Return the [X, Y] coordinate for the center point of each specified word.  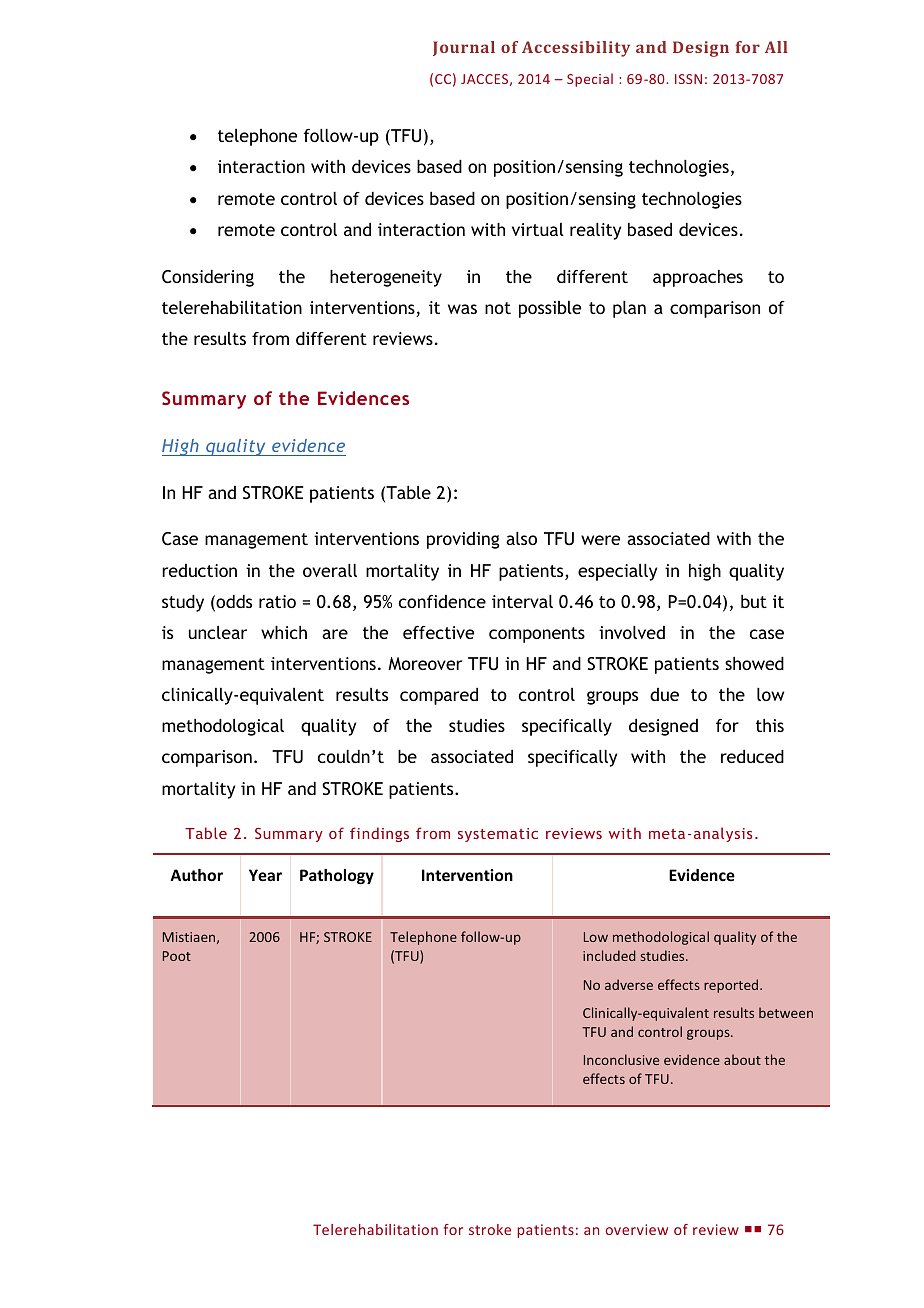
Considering [208, 278]
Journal [464, 48]
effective [438, 632]
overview [637, 1229]
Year [265, 875]
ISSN [688, 79]
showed [754, 663]
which [284, 632]
